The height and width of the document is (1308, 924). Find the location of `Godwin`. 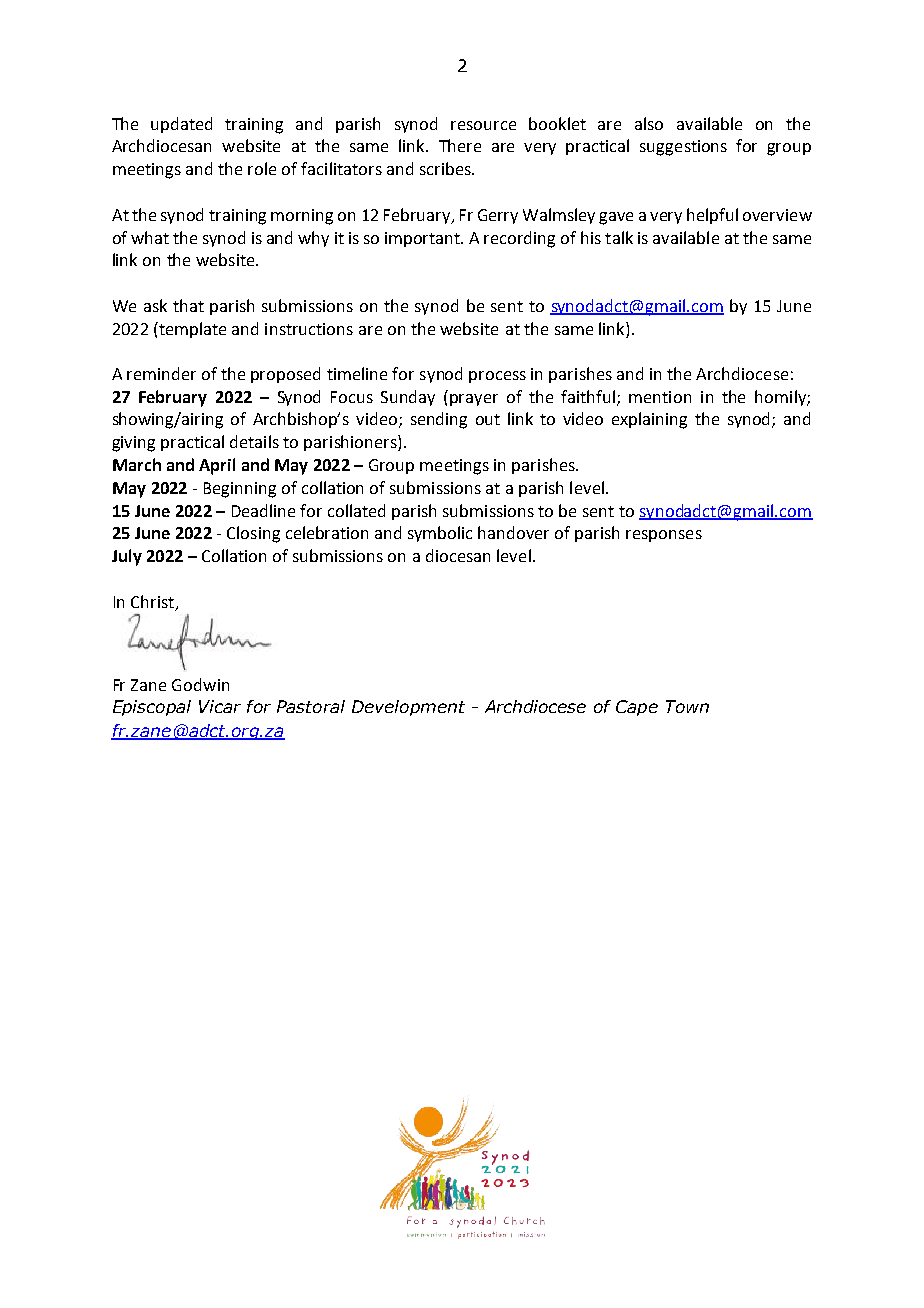

Godwin is located at coordinates (200, 684).
